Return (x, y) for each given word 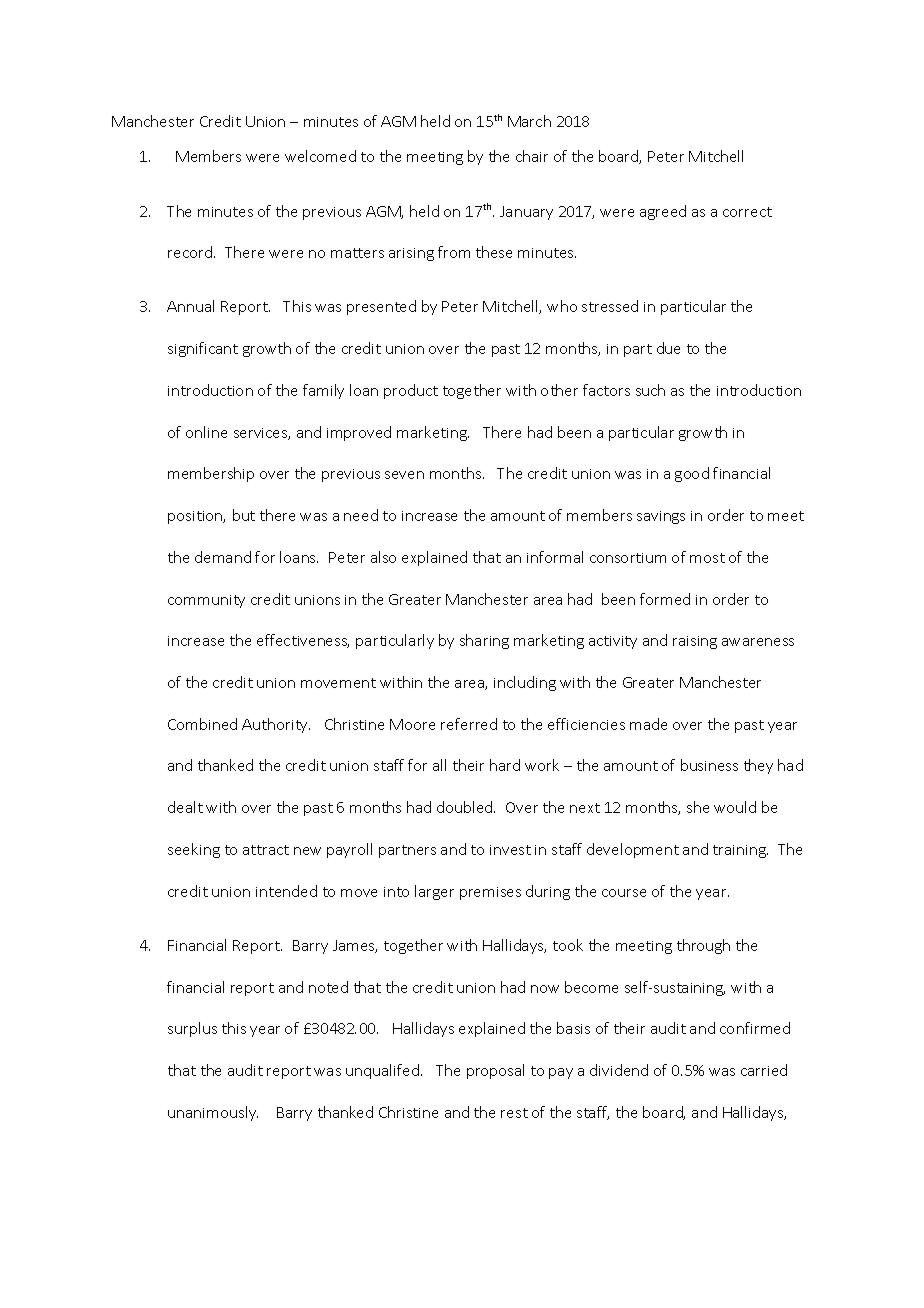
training (740, 851)
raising (695, 642)
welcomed (320, 156)
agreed (663, 212)
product (411, 391)
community (206, 601)
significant (203, 349)
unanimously (213, 1113)
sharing (484, 641)
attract (266, 850)
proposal (495, 1071)
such (650, 390)
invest (510, 850)
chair (532, 156)
